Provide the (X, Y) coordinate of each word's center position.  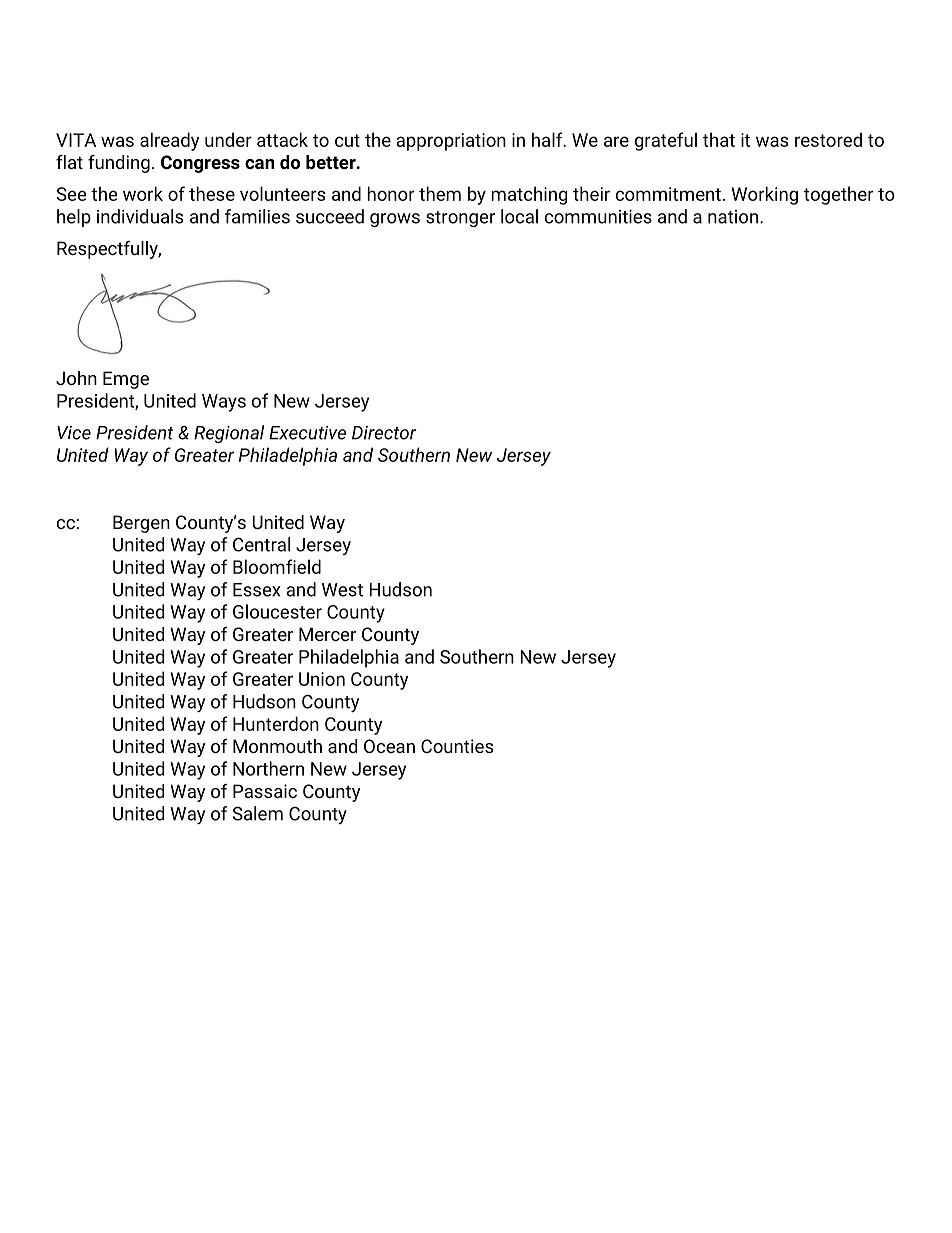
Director (384, 433)
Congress (200, 164)
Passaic (265, 791)
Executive (307, 433)
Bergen (141, 524)
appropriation (451, 142)
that (719, 139)
